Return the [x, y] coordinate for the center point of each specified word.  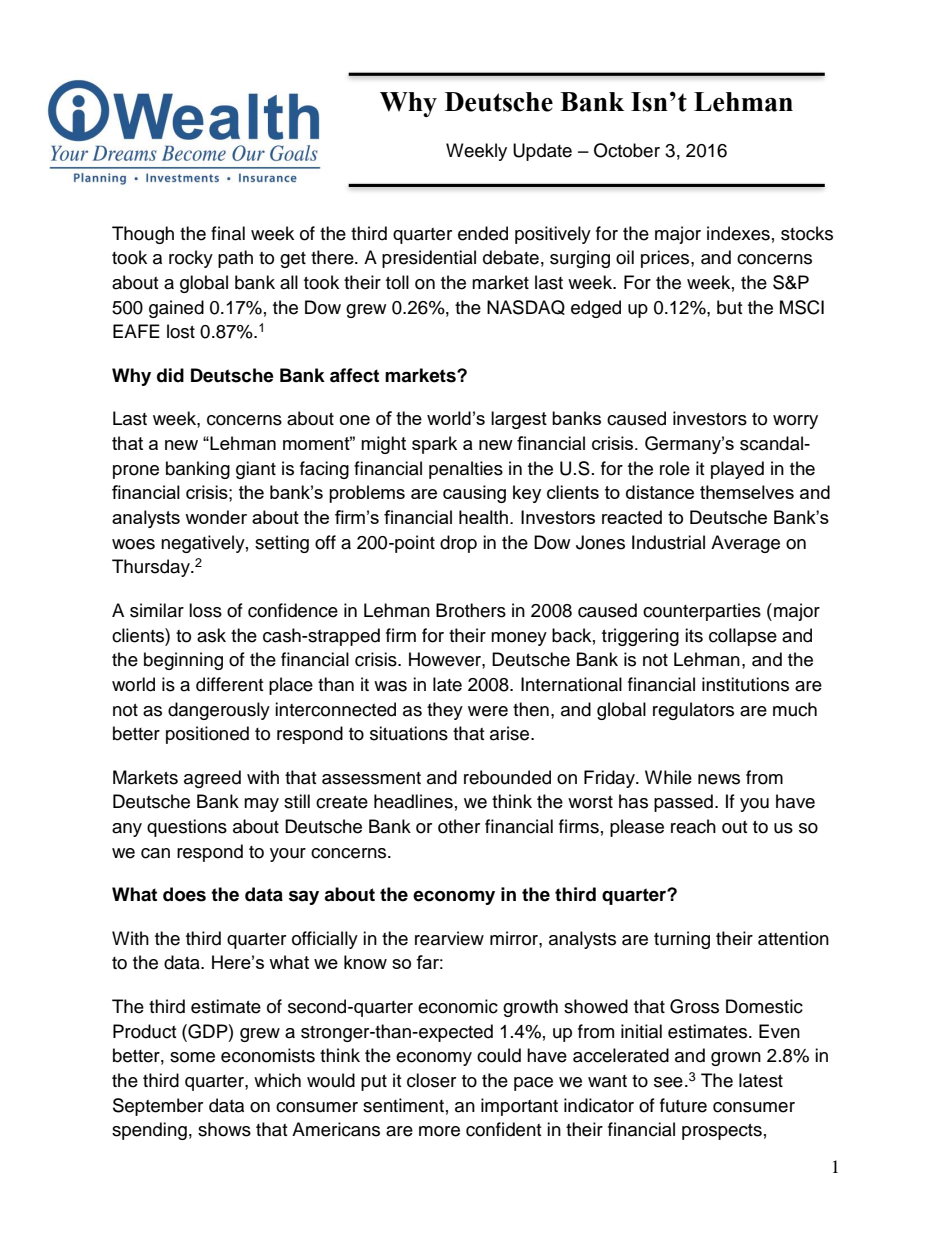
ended [483, 233]
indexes [738, 233]
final [228, 233]
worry [795, 422]
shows [224, 1129]
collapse [743, 637]
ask [211, 635]
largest [519, 420]
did [170, 375]
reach [693, 826]
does [184, 894]
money [519, 639]
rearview [449, 938]
